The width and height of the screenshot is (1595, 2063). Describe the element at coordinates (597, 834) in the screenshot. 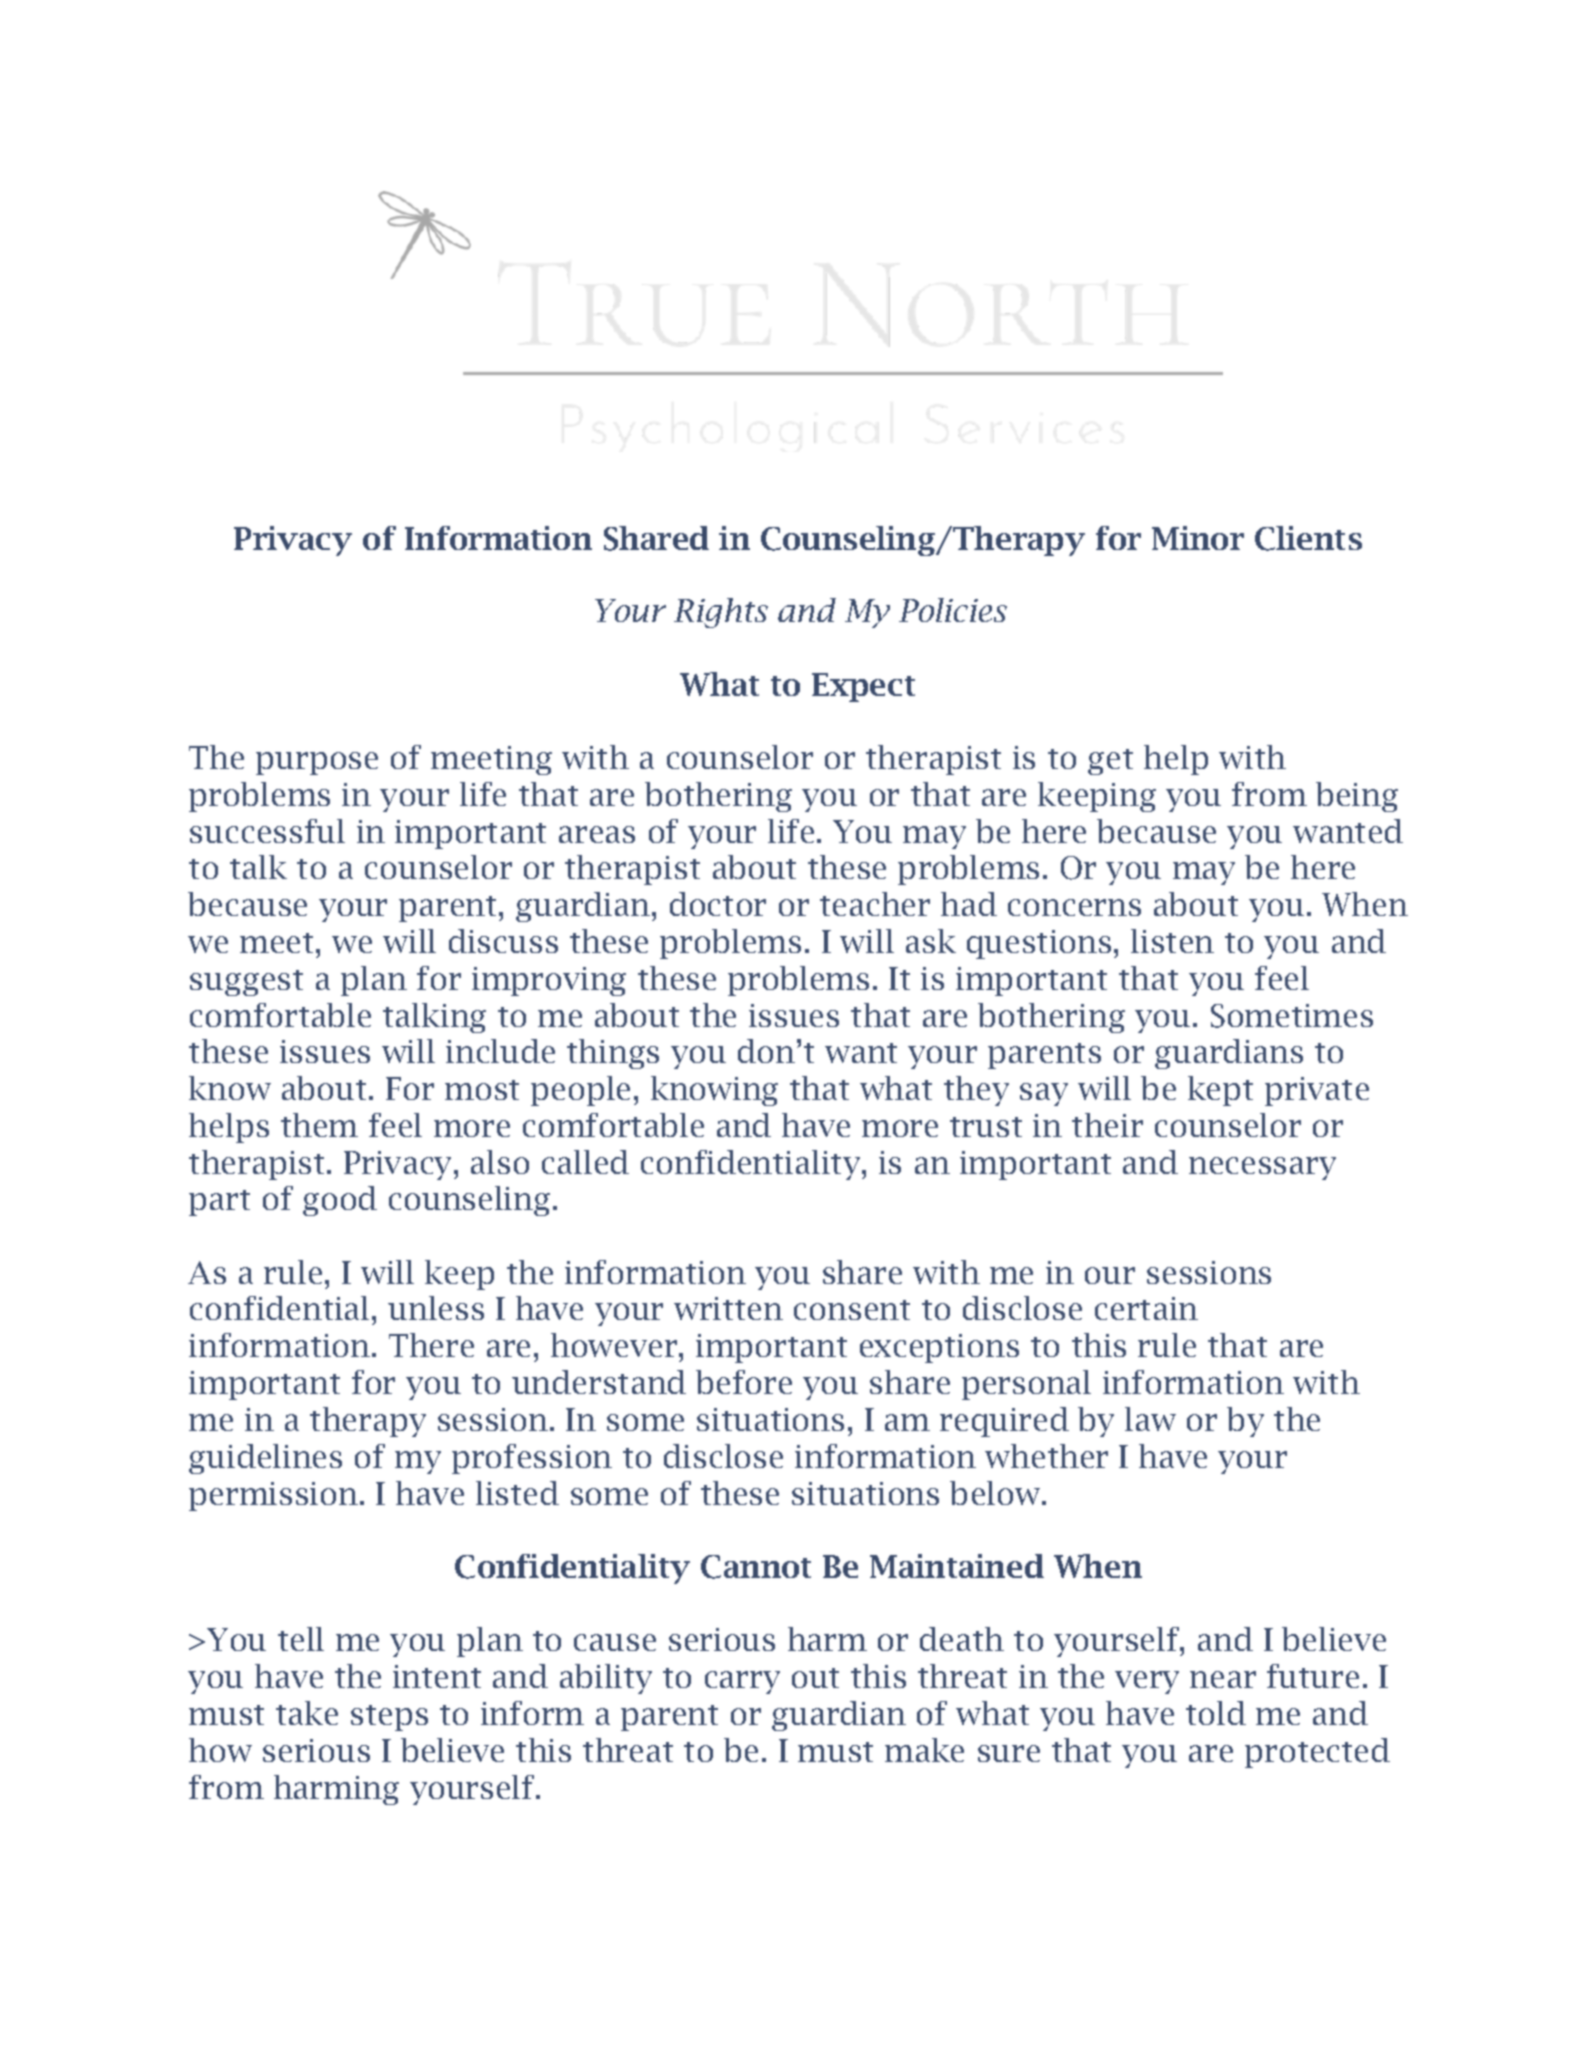

I see `areas` at that location.
